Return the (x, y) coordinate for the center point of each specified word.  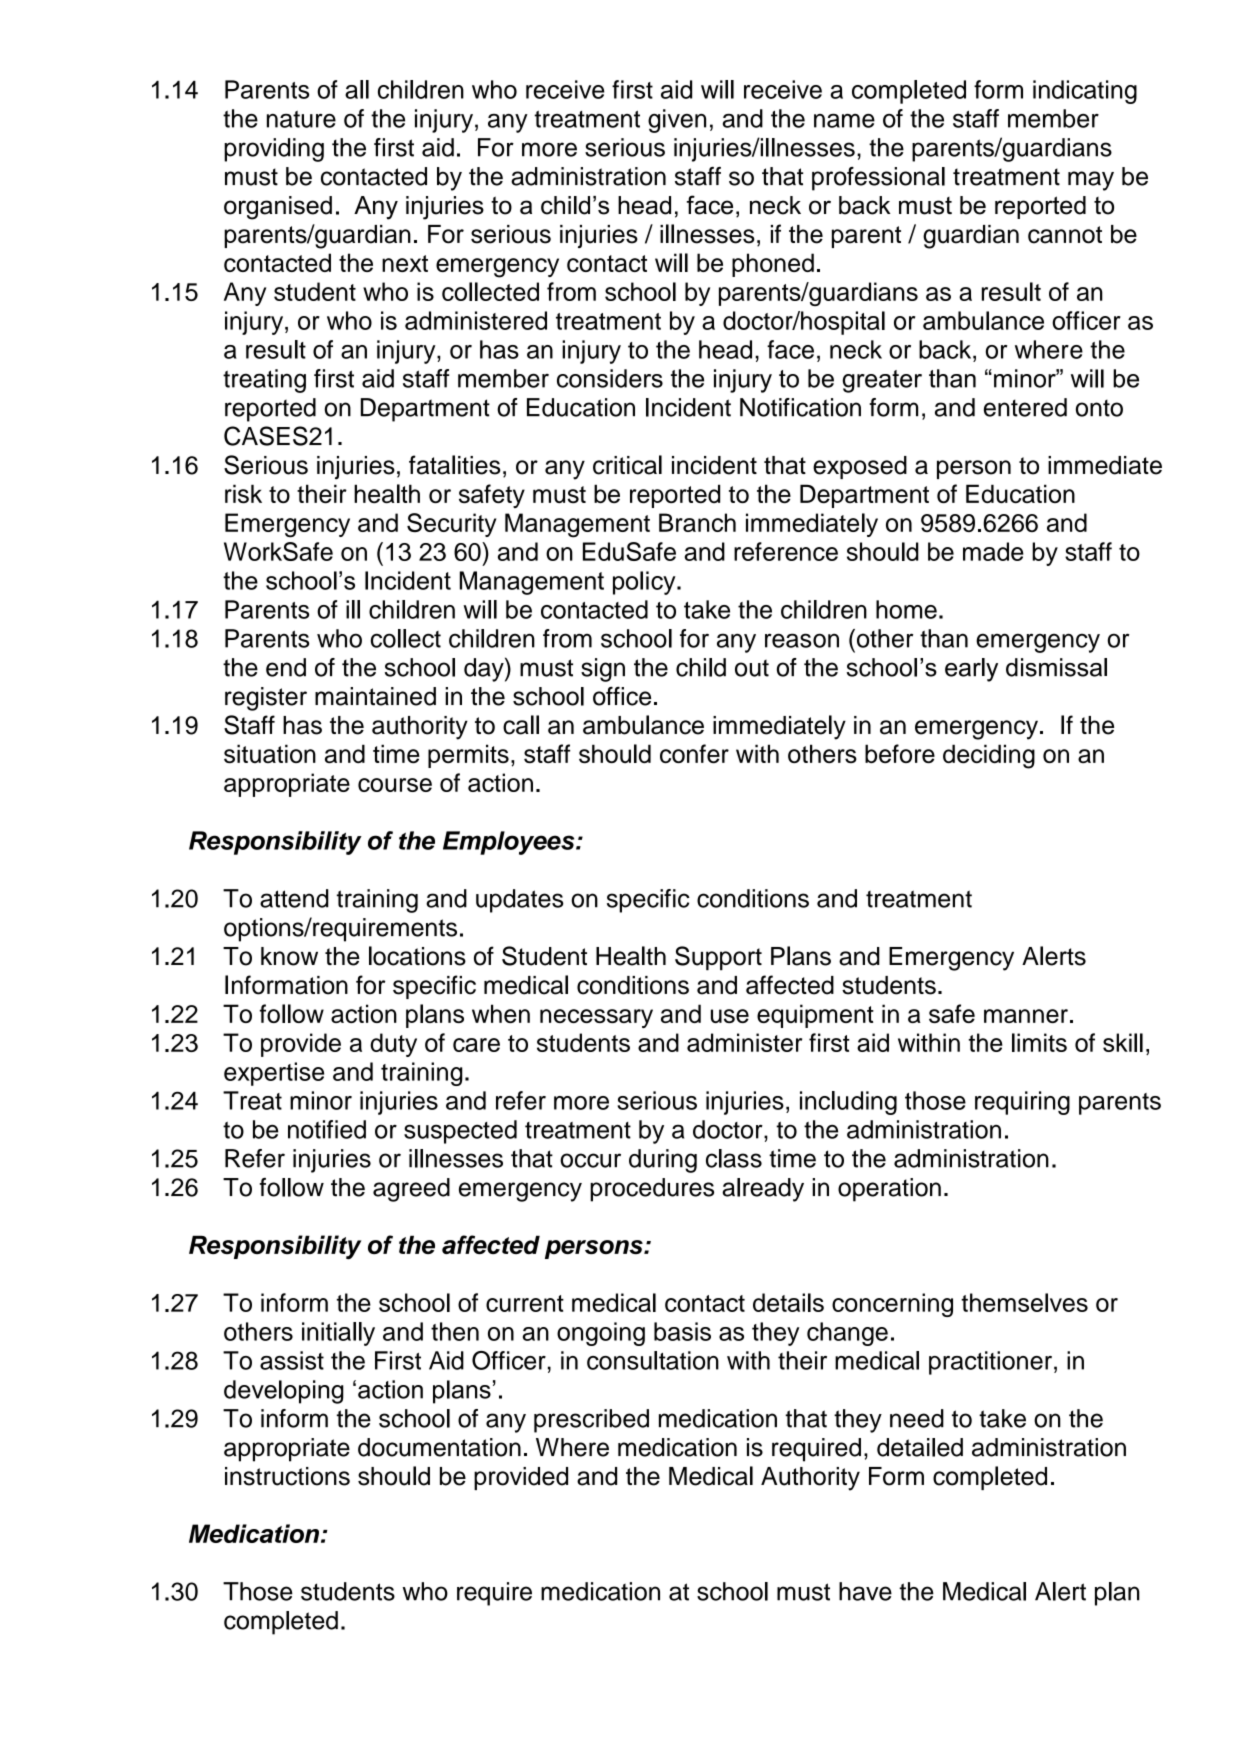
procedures (652, 1190)
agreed (411, 1190)
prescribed (591, 1421)
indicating (1085, 92)
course (395, 785)
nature (301, 119)
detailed (920, 1447)
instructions (287, 1476)
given (677, 121)
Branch (697, 522)
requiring (1022, 1103)
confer (694, 753)
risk (243, 493)
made (993, 551)
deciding (989, 756)
